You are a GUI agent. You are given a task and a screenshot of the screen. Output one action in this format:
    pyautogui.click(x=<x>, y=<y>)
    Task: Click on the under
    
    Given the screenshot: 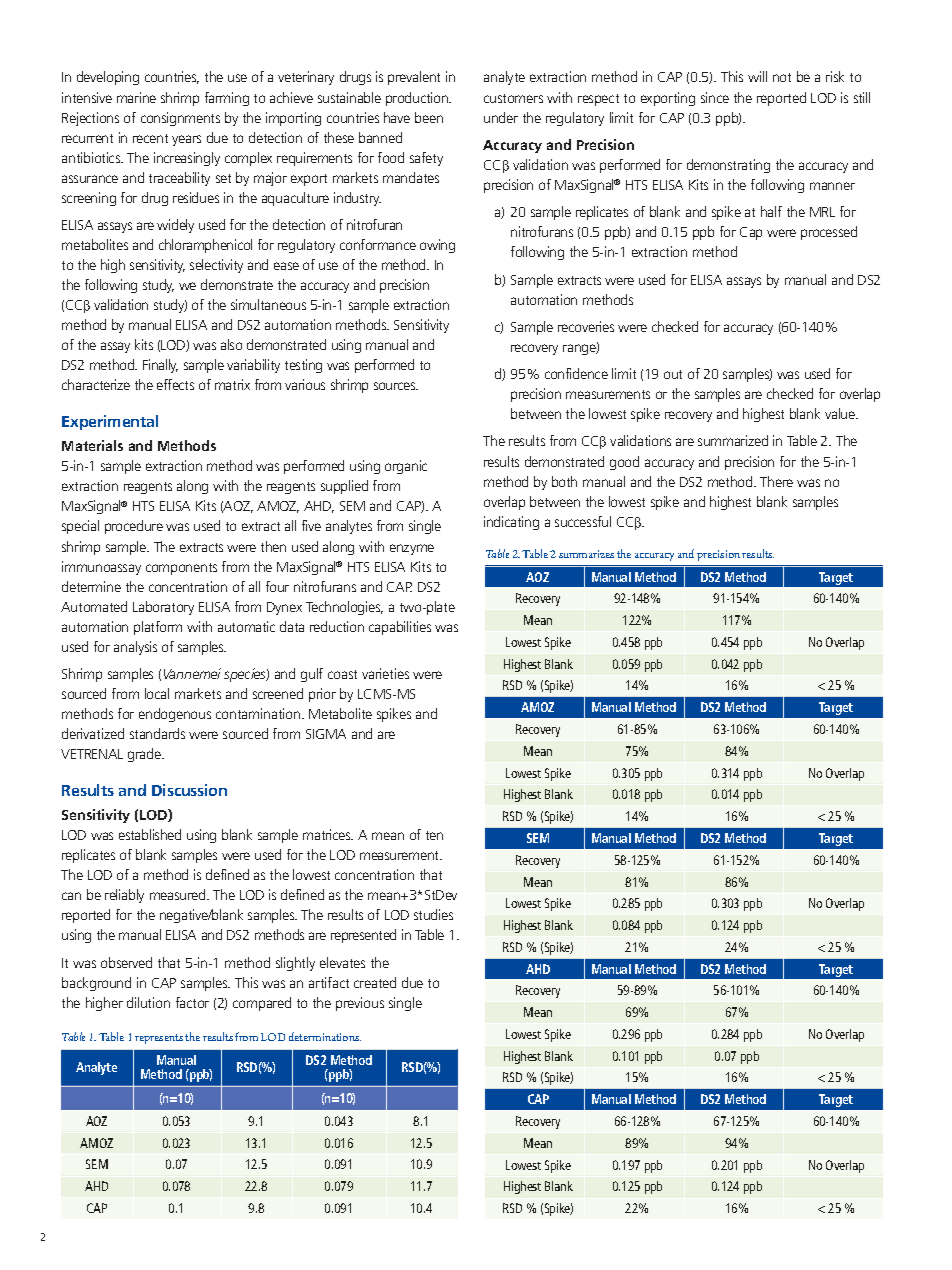 What is the action you would take?
    pyautogui.click(x=501, y=117)
